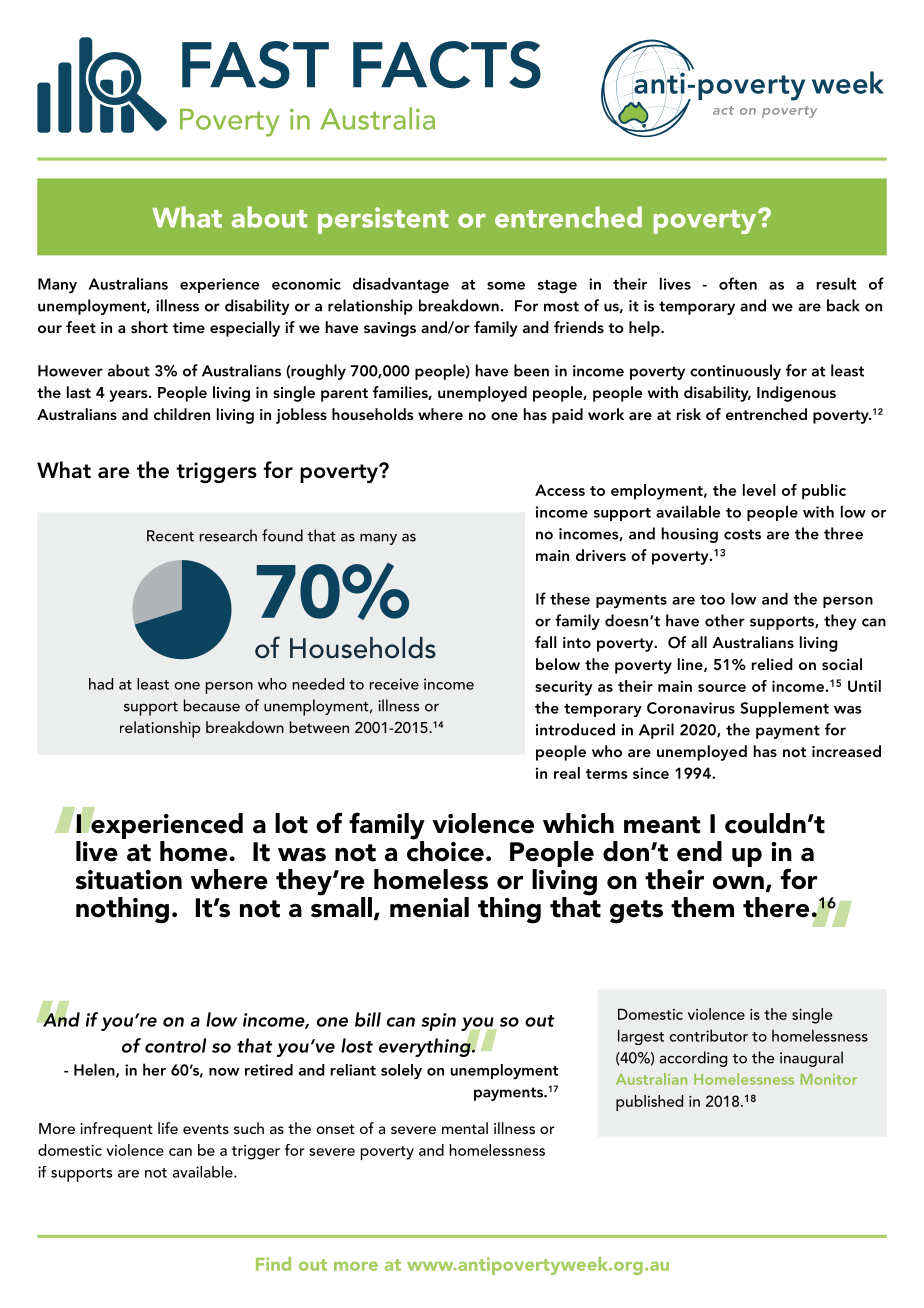 The width and height of the page is (924, 1308). Describe the element at coordinates (101, 684) in the page. I see `had` at that location.
